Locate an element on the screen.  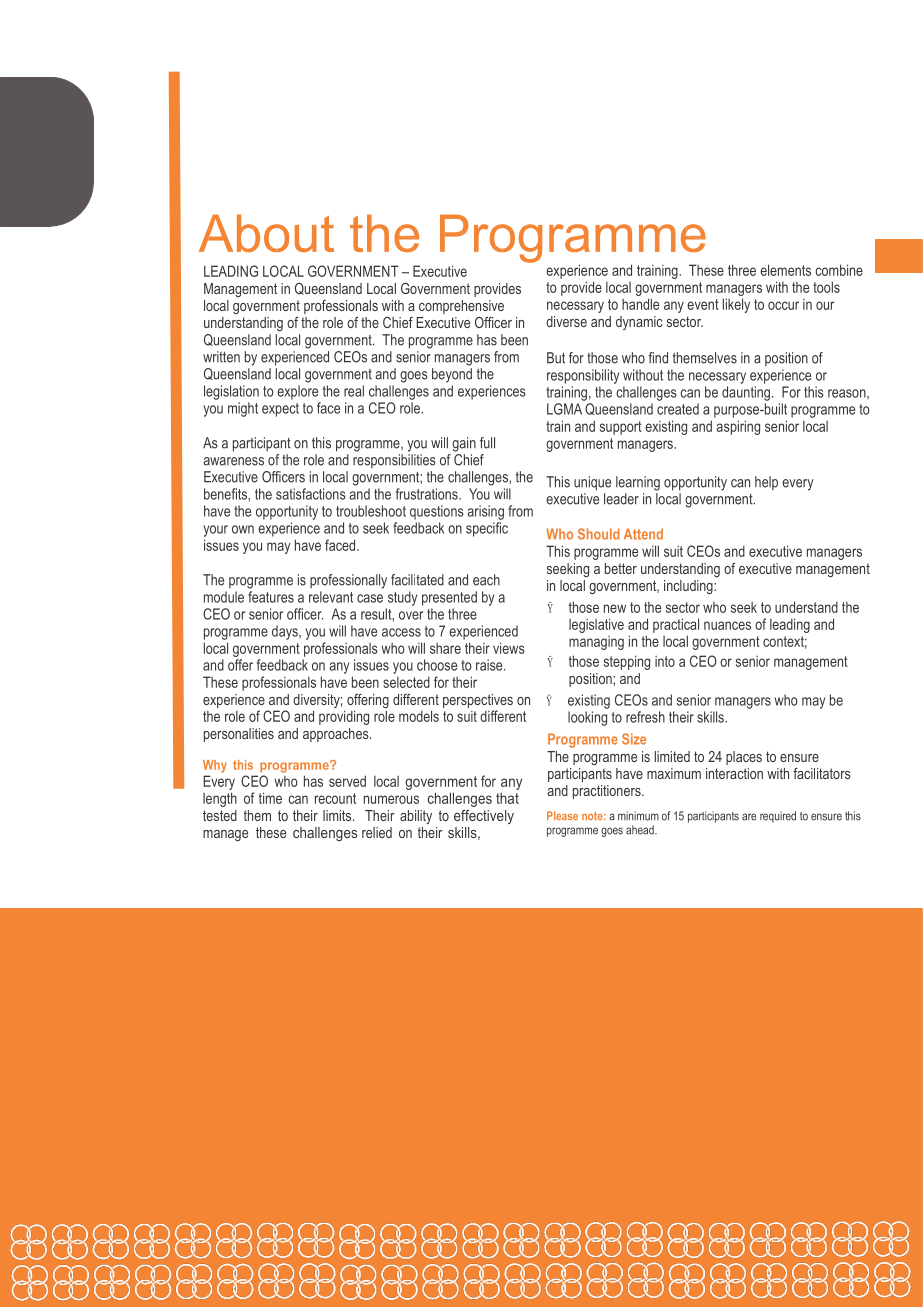
Please is located at coordinates (562, 815).
